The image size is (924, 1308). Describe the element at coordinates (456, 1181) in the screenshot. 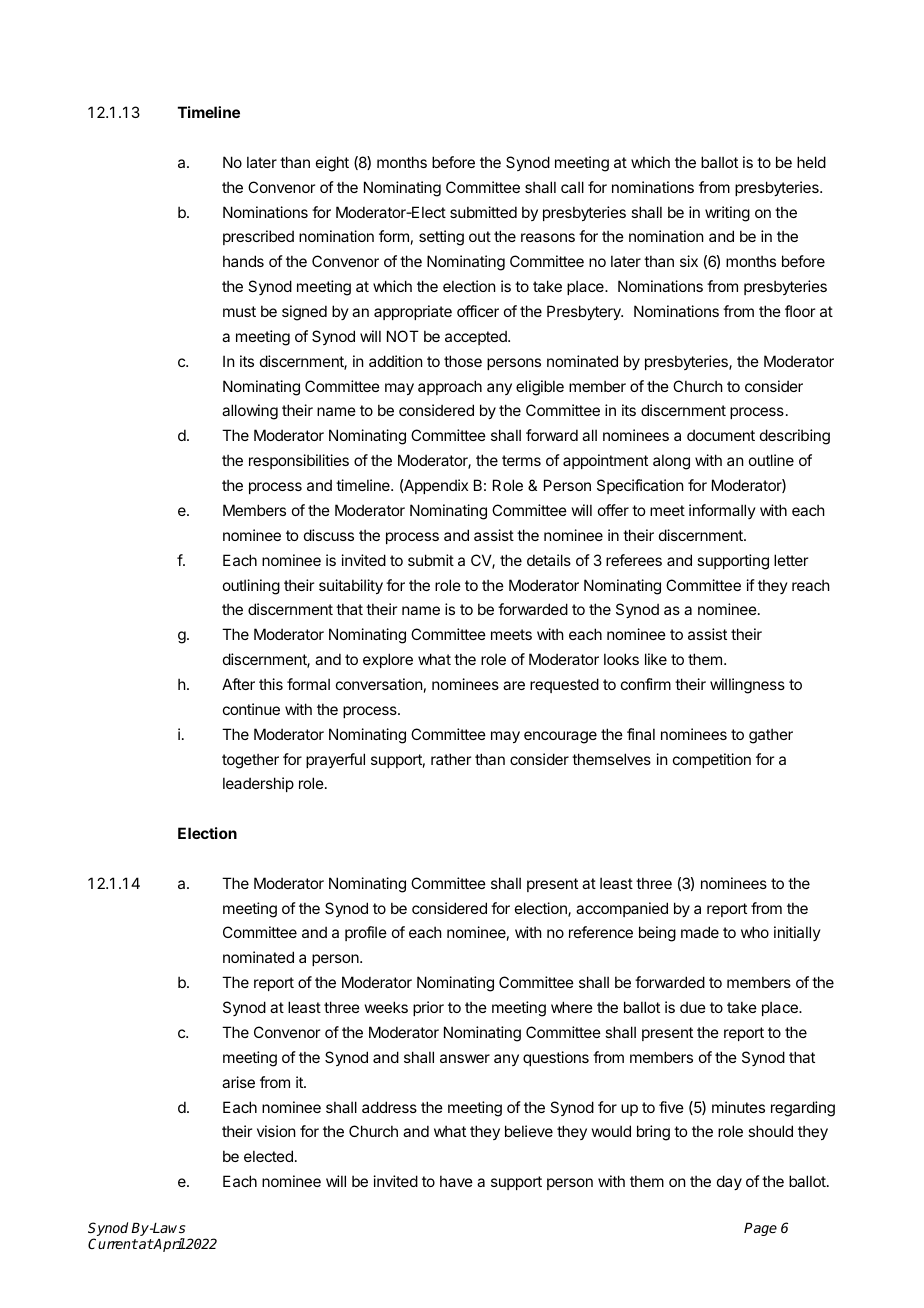

I see `have` at that location.
